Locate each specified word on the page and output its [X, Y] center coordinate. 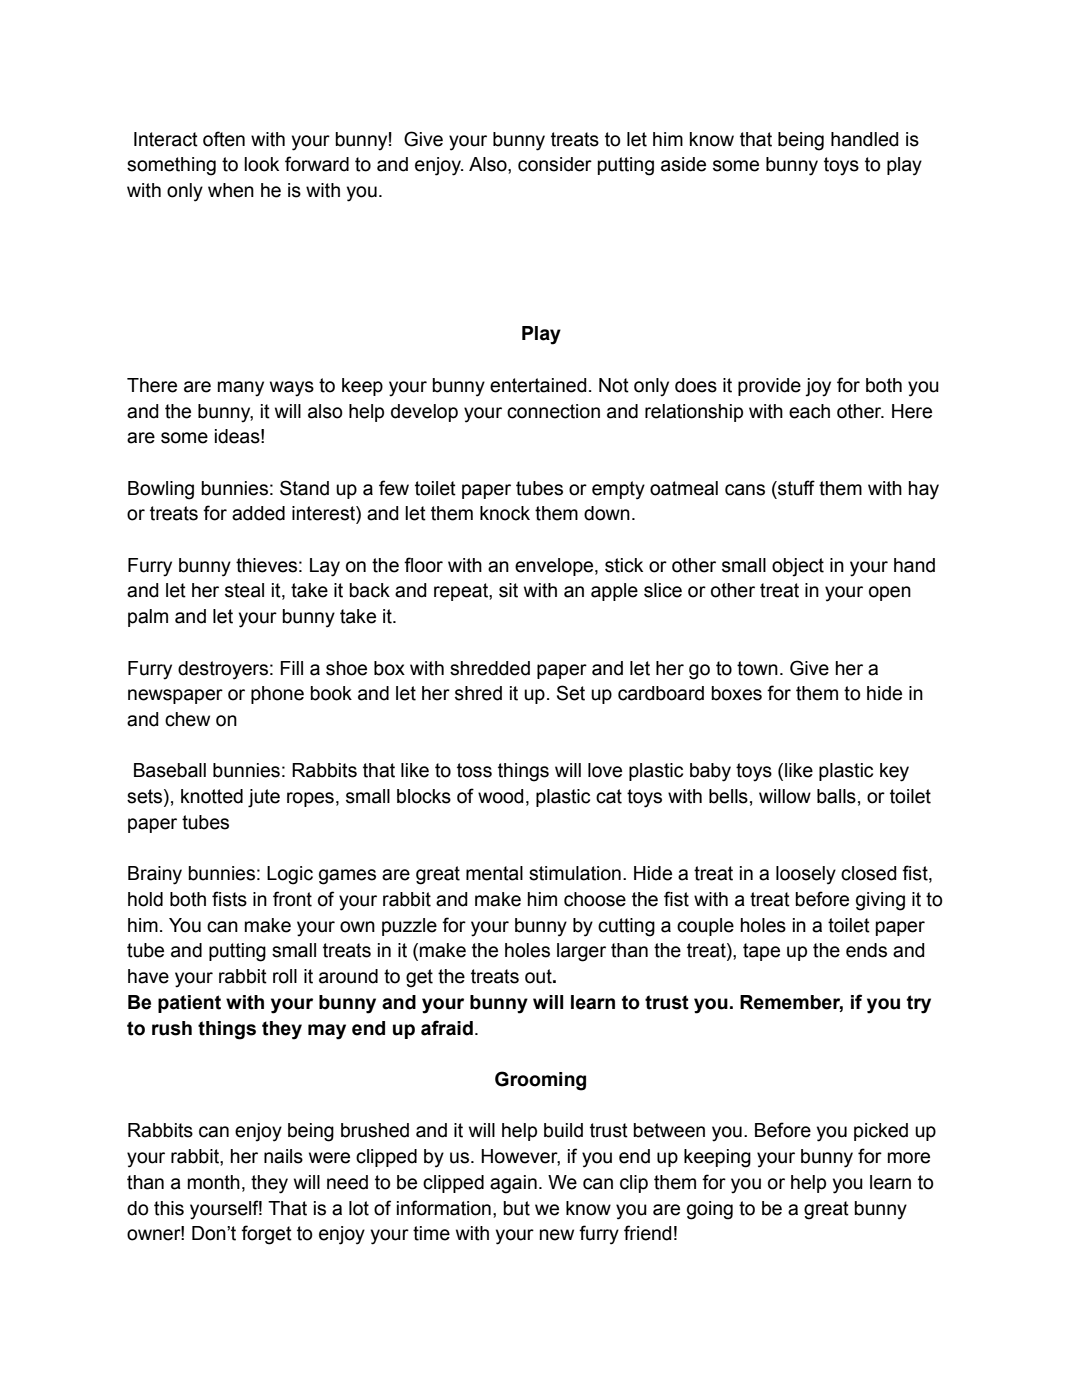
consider [555, 164]
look [261, 164]
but [516, 1208]
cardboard [661, 693]
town [757, 668]
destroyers [223, 670]
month [214, 1182]
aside [683, 164]
